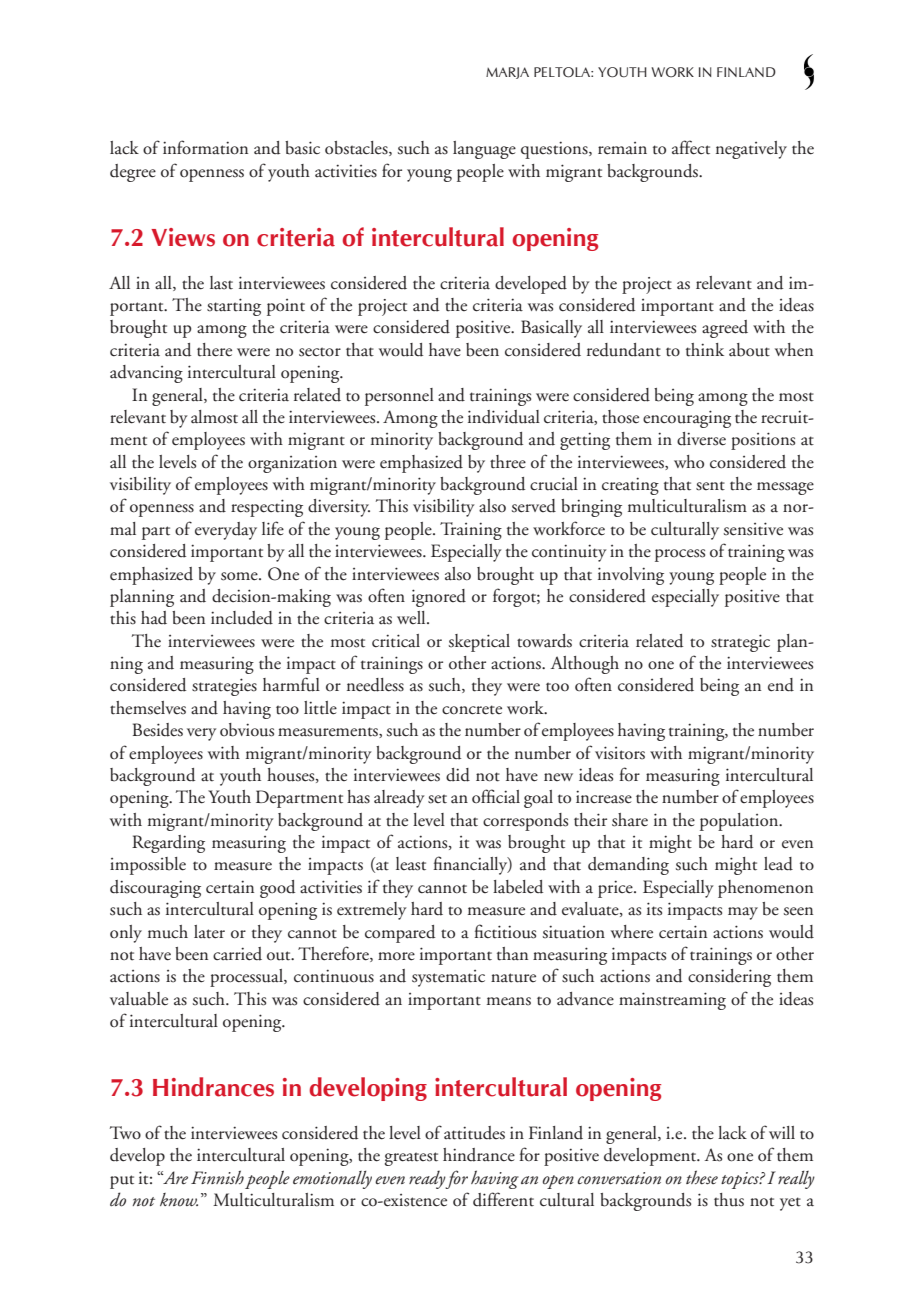 This screenshot has height=1308, width=924. I want to click on information, so click(205, 147).
